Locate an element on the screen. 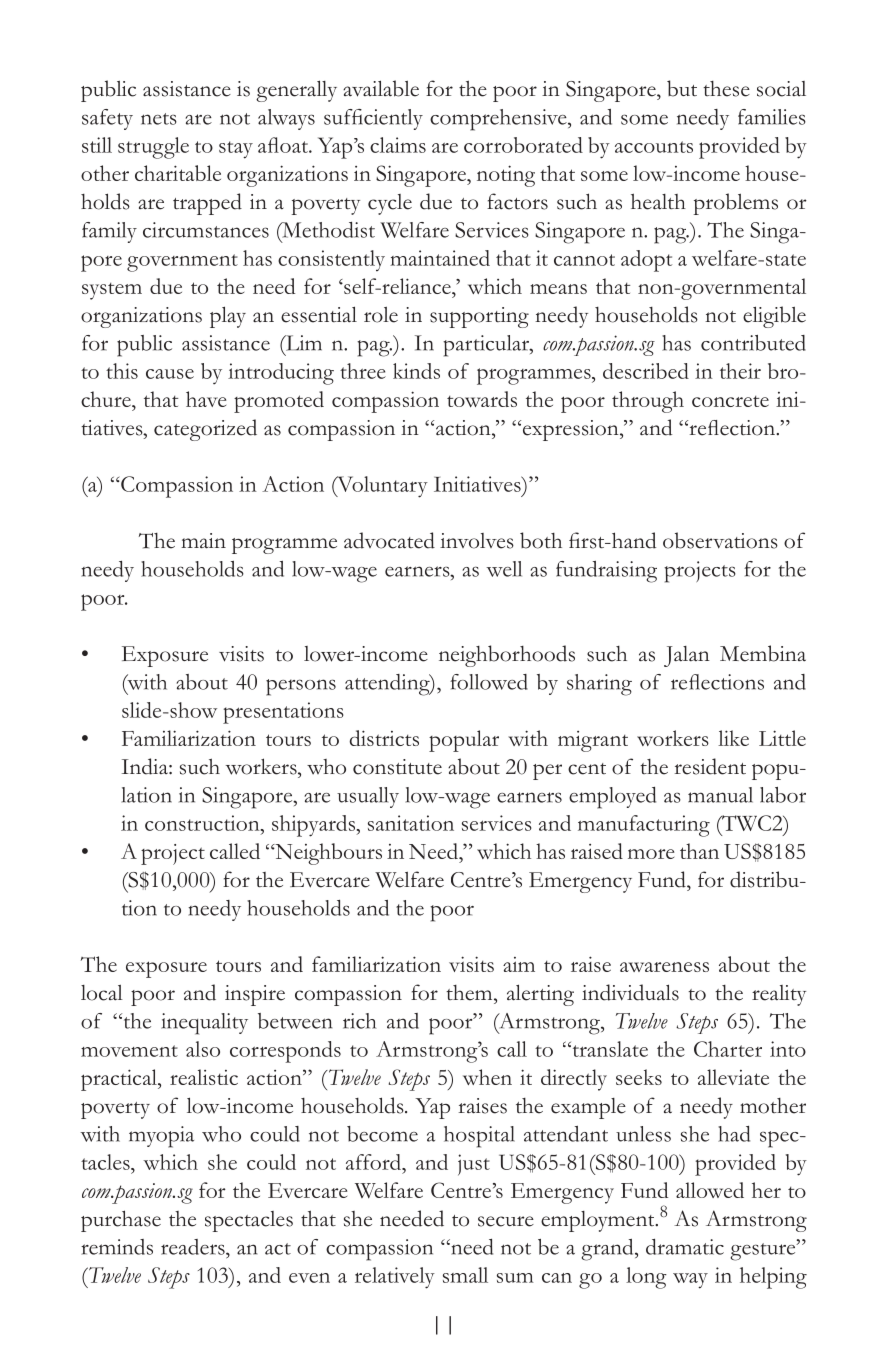 This screenshot has height=1372, width=887. manufacturing is located at coordinates (644, 826).
